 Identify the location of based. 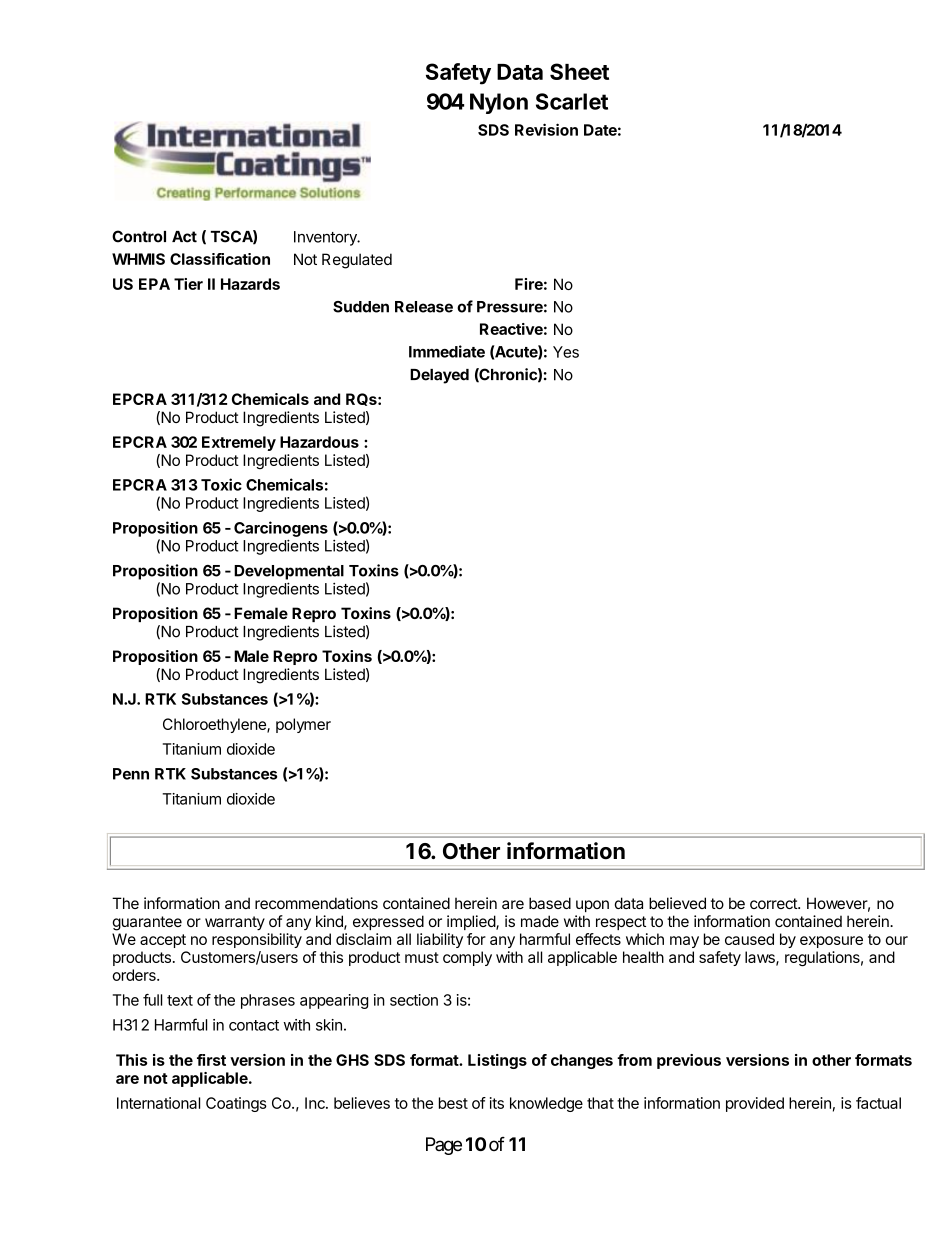
(550, 903).
